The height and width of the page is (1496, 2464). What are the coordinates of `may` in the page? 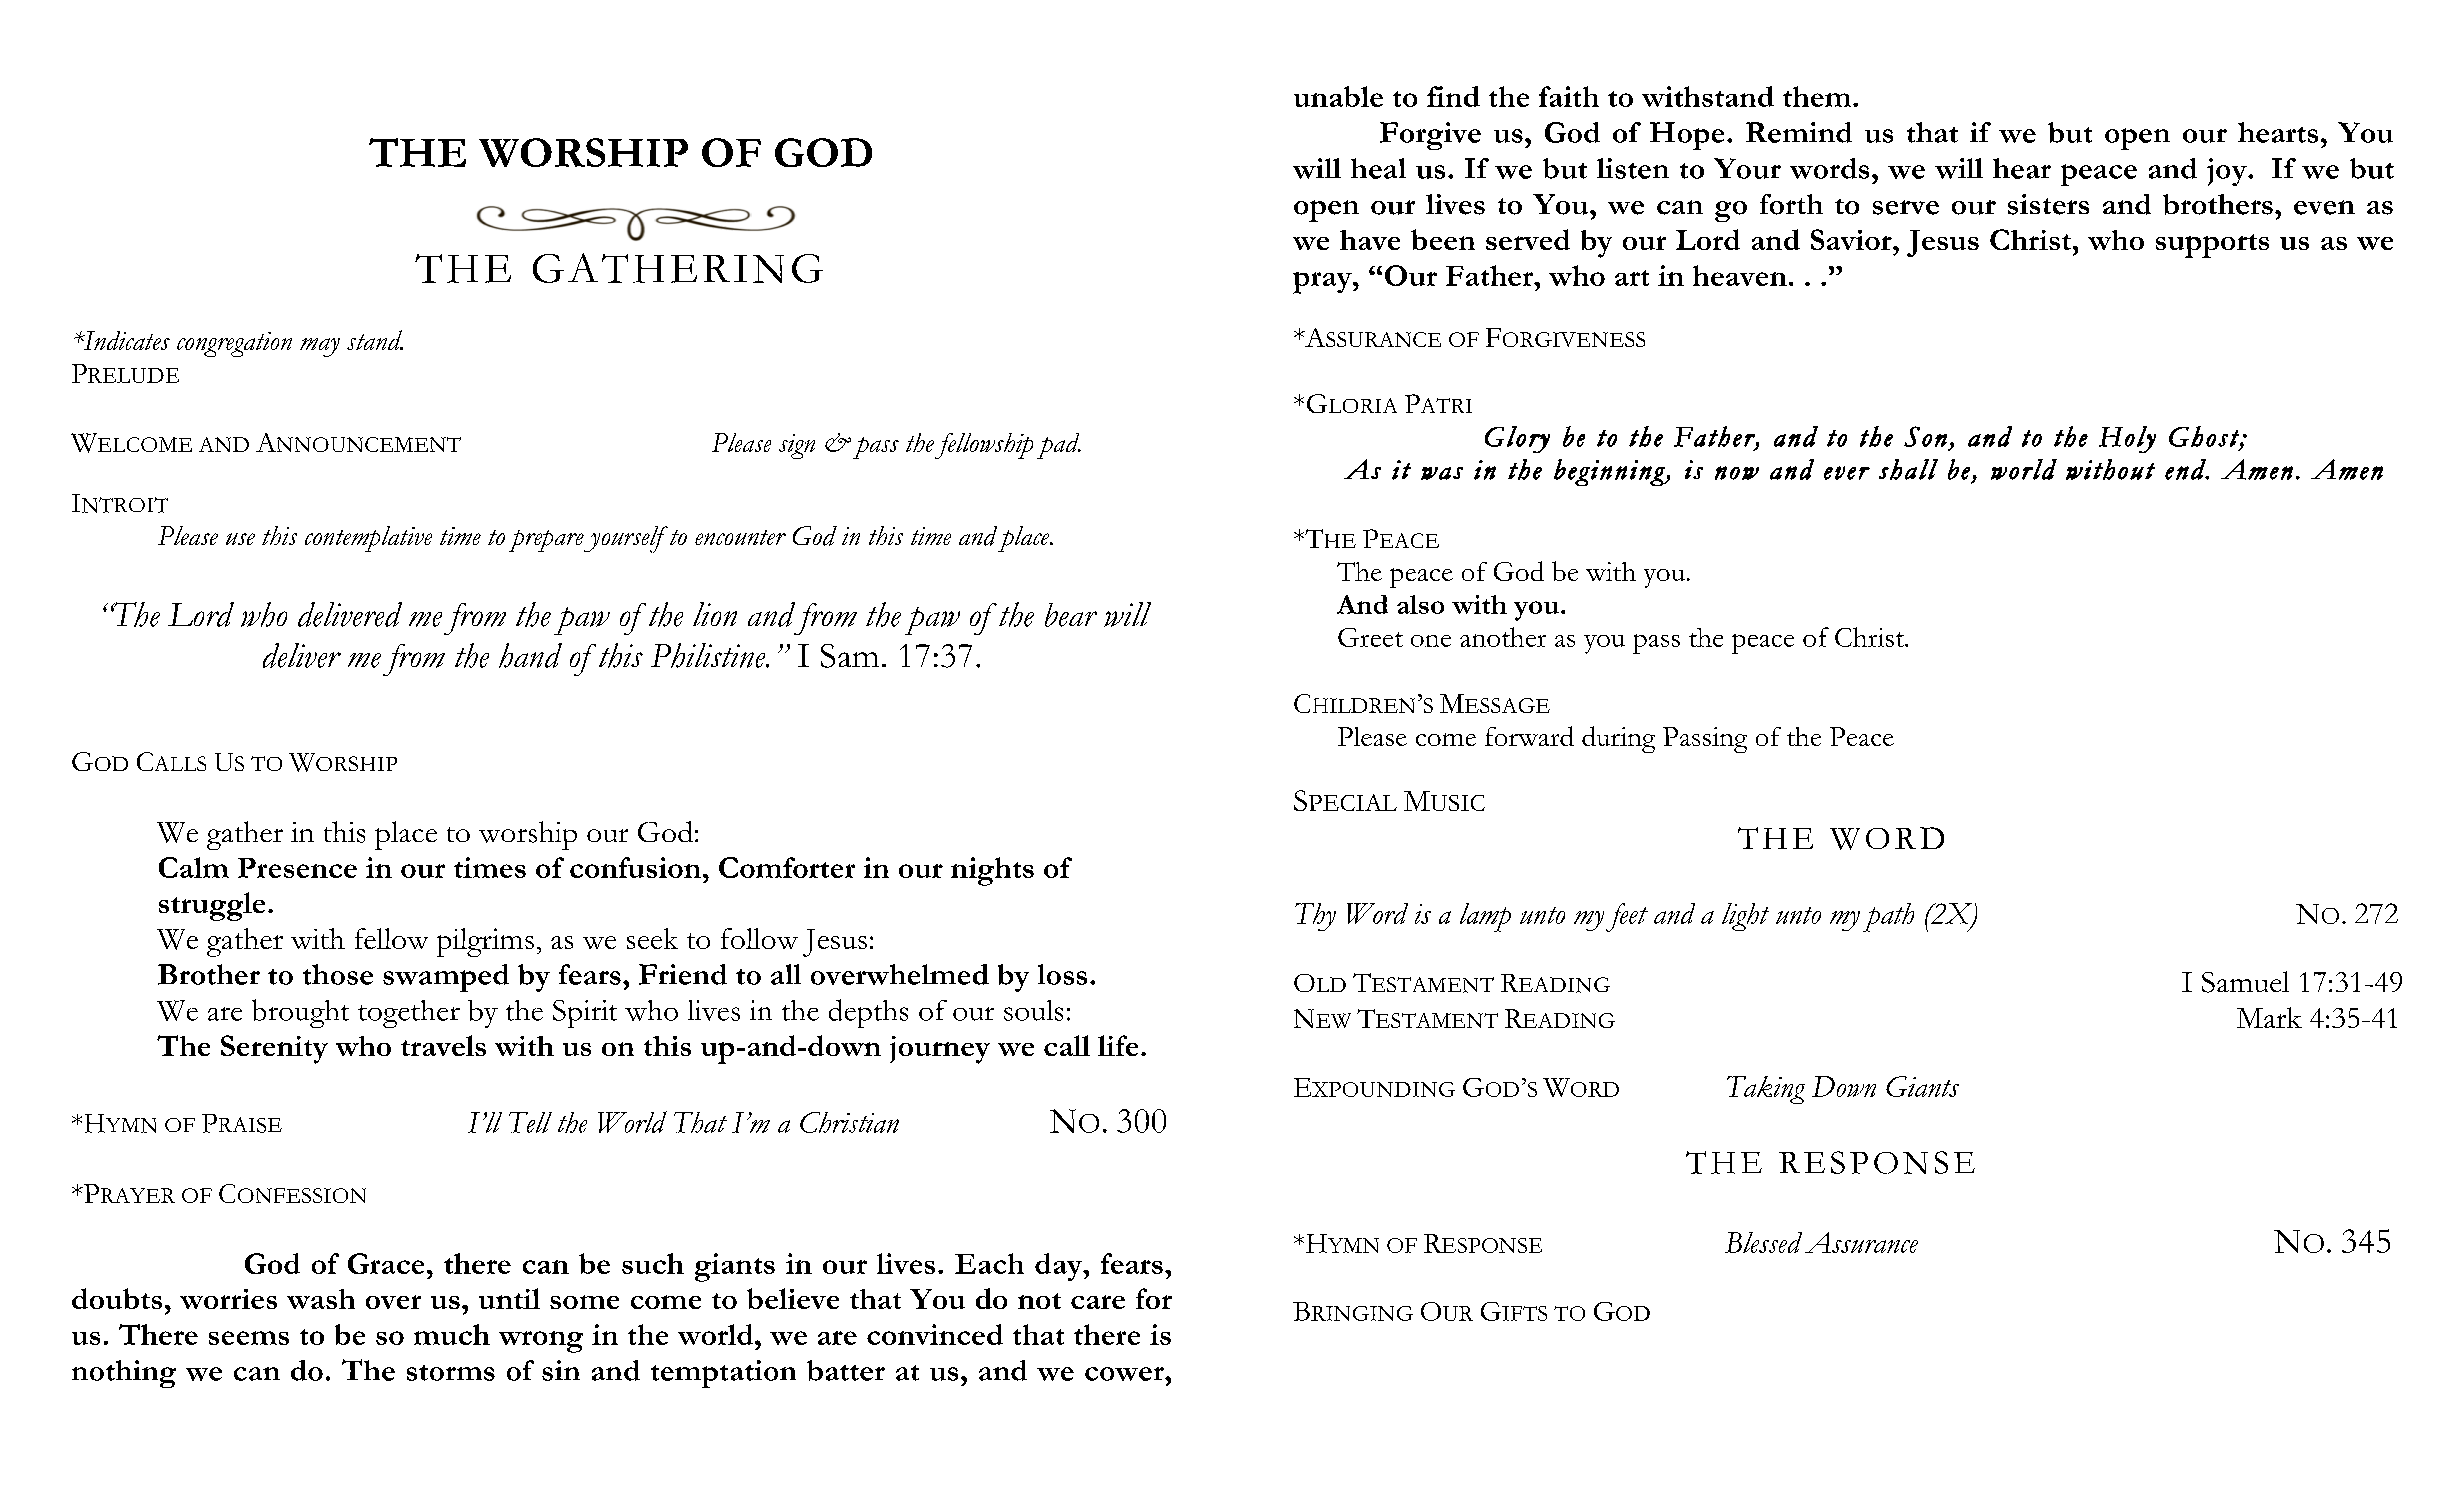 It's located at (320, 347).
